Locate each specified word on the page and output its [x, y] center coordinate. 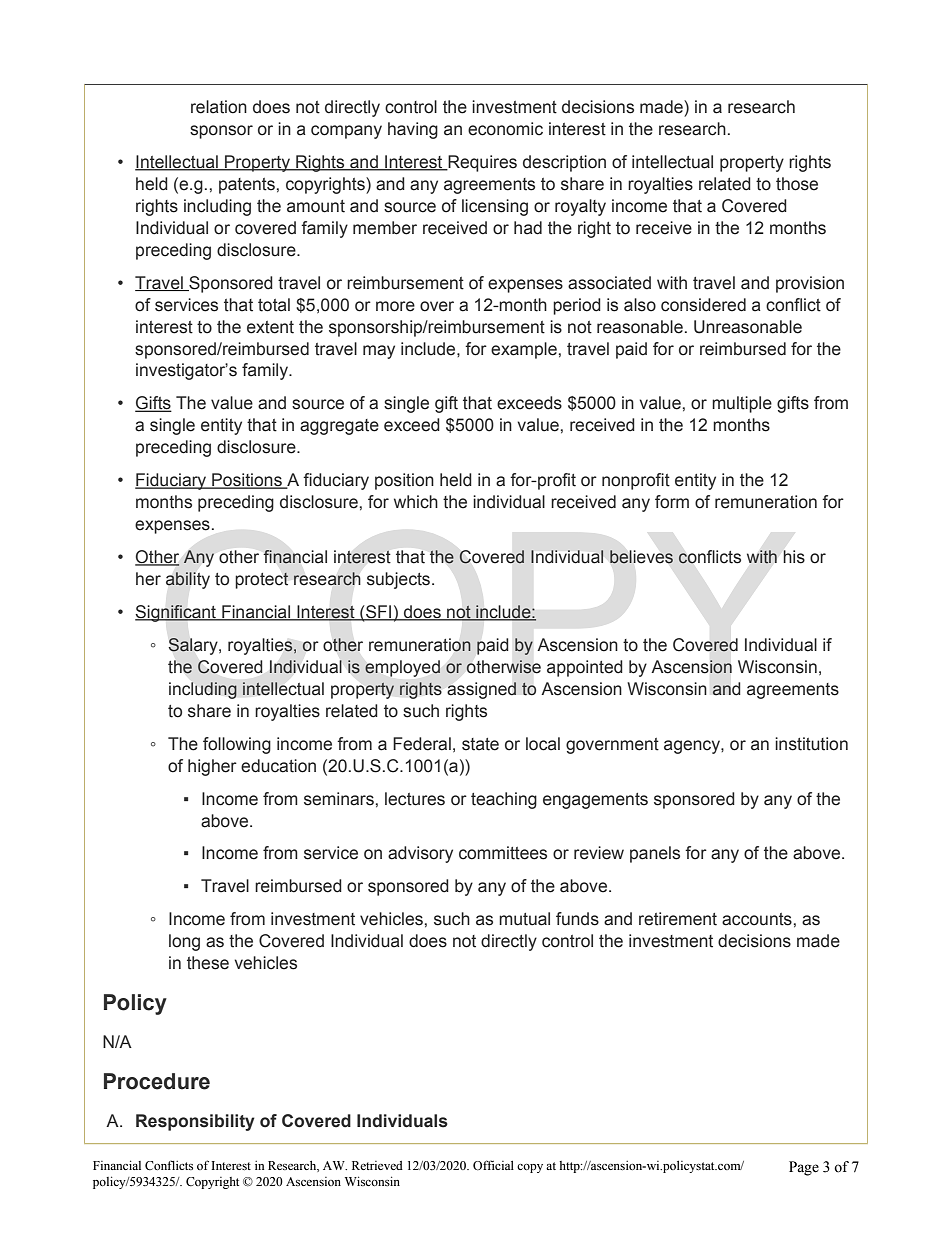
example [524, 350]
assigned [481, 690]
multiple [742, 404]
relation [219, 107]
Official [493, 1165]
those [797, 184]
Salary [194, 646]
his [794, 557]
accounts [757, 919]
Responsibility [195, 1122]
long [184, 942]
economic [505, 129]
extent [270, 327]
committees [503, 853]
